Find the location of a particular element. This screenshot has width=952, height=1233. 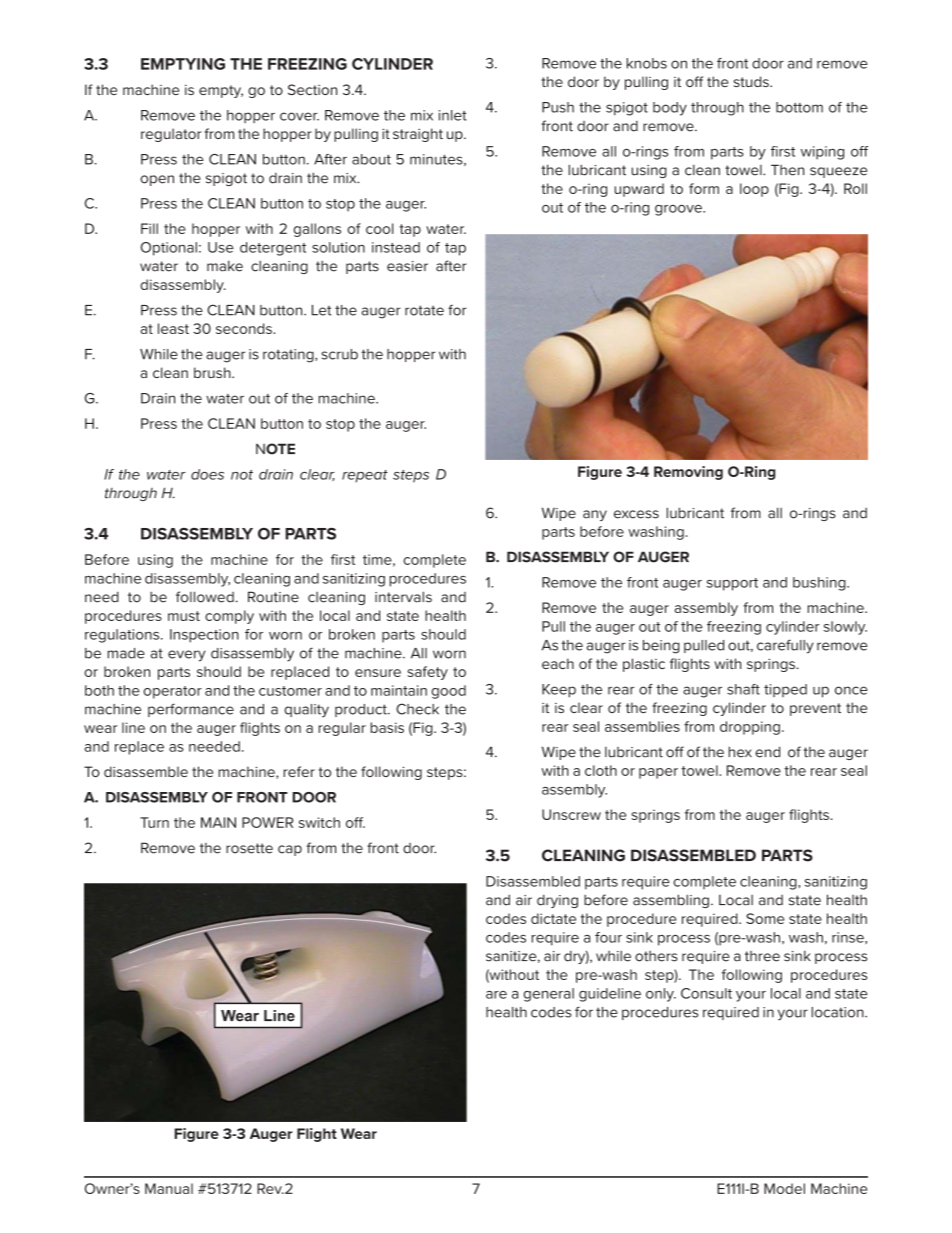

Manual is located at coordinates (169, 1188).
